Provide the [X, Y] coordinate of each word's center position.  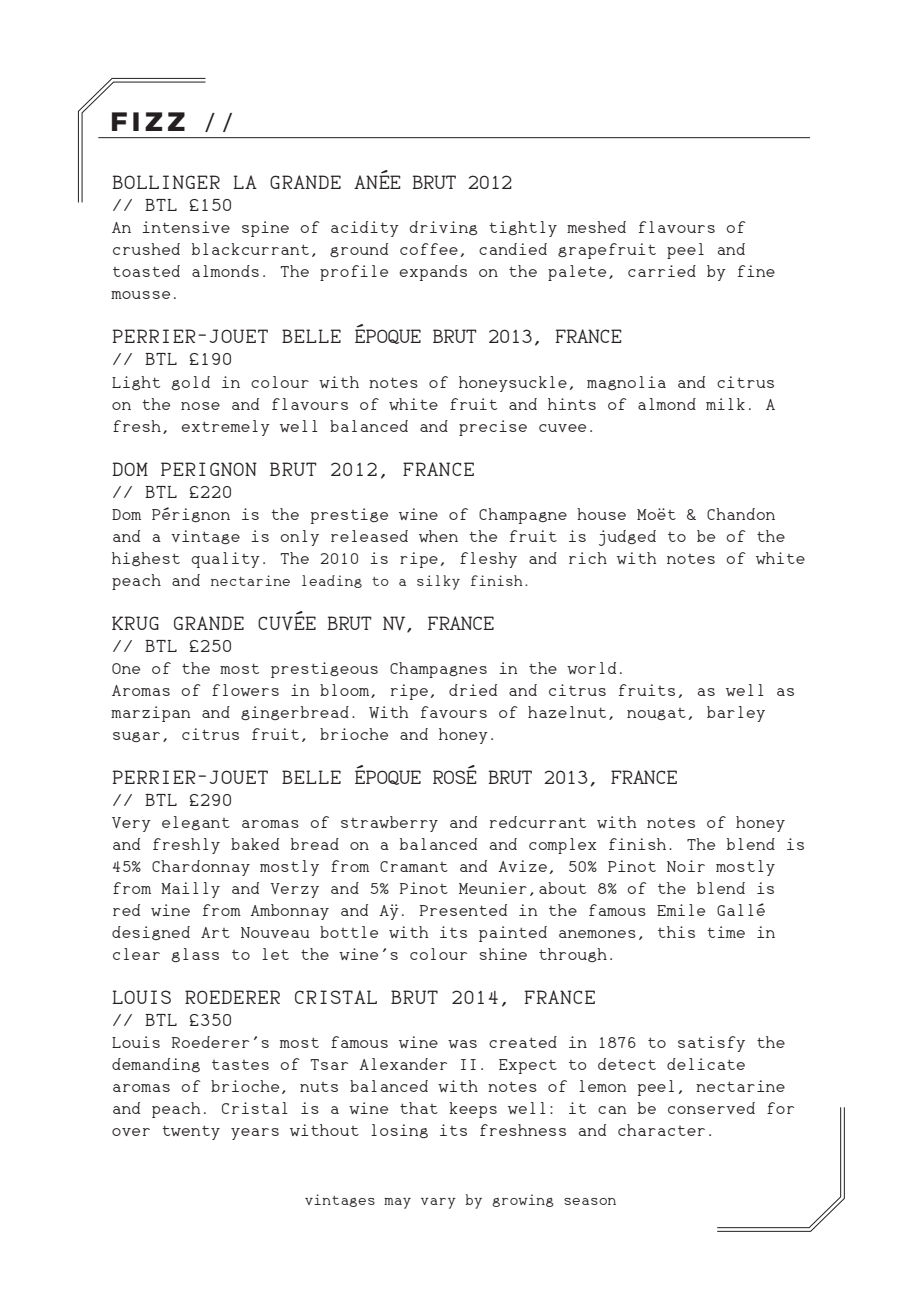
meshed [596, 227]
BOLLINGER [166, 182]
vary [438, 1203]
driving [443, 228]
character [661, 1130]
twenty [191, 1132]
